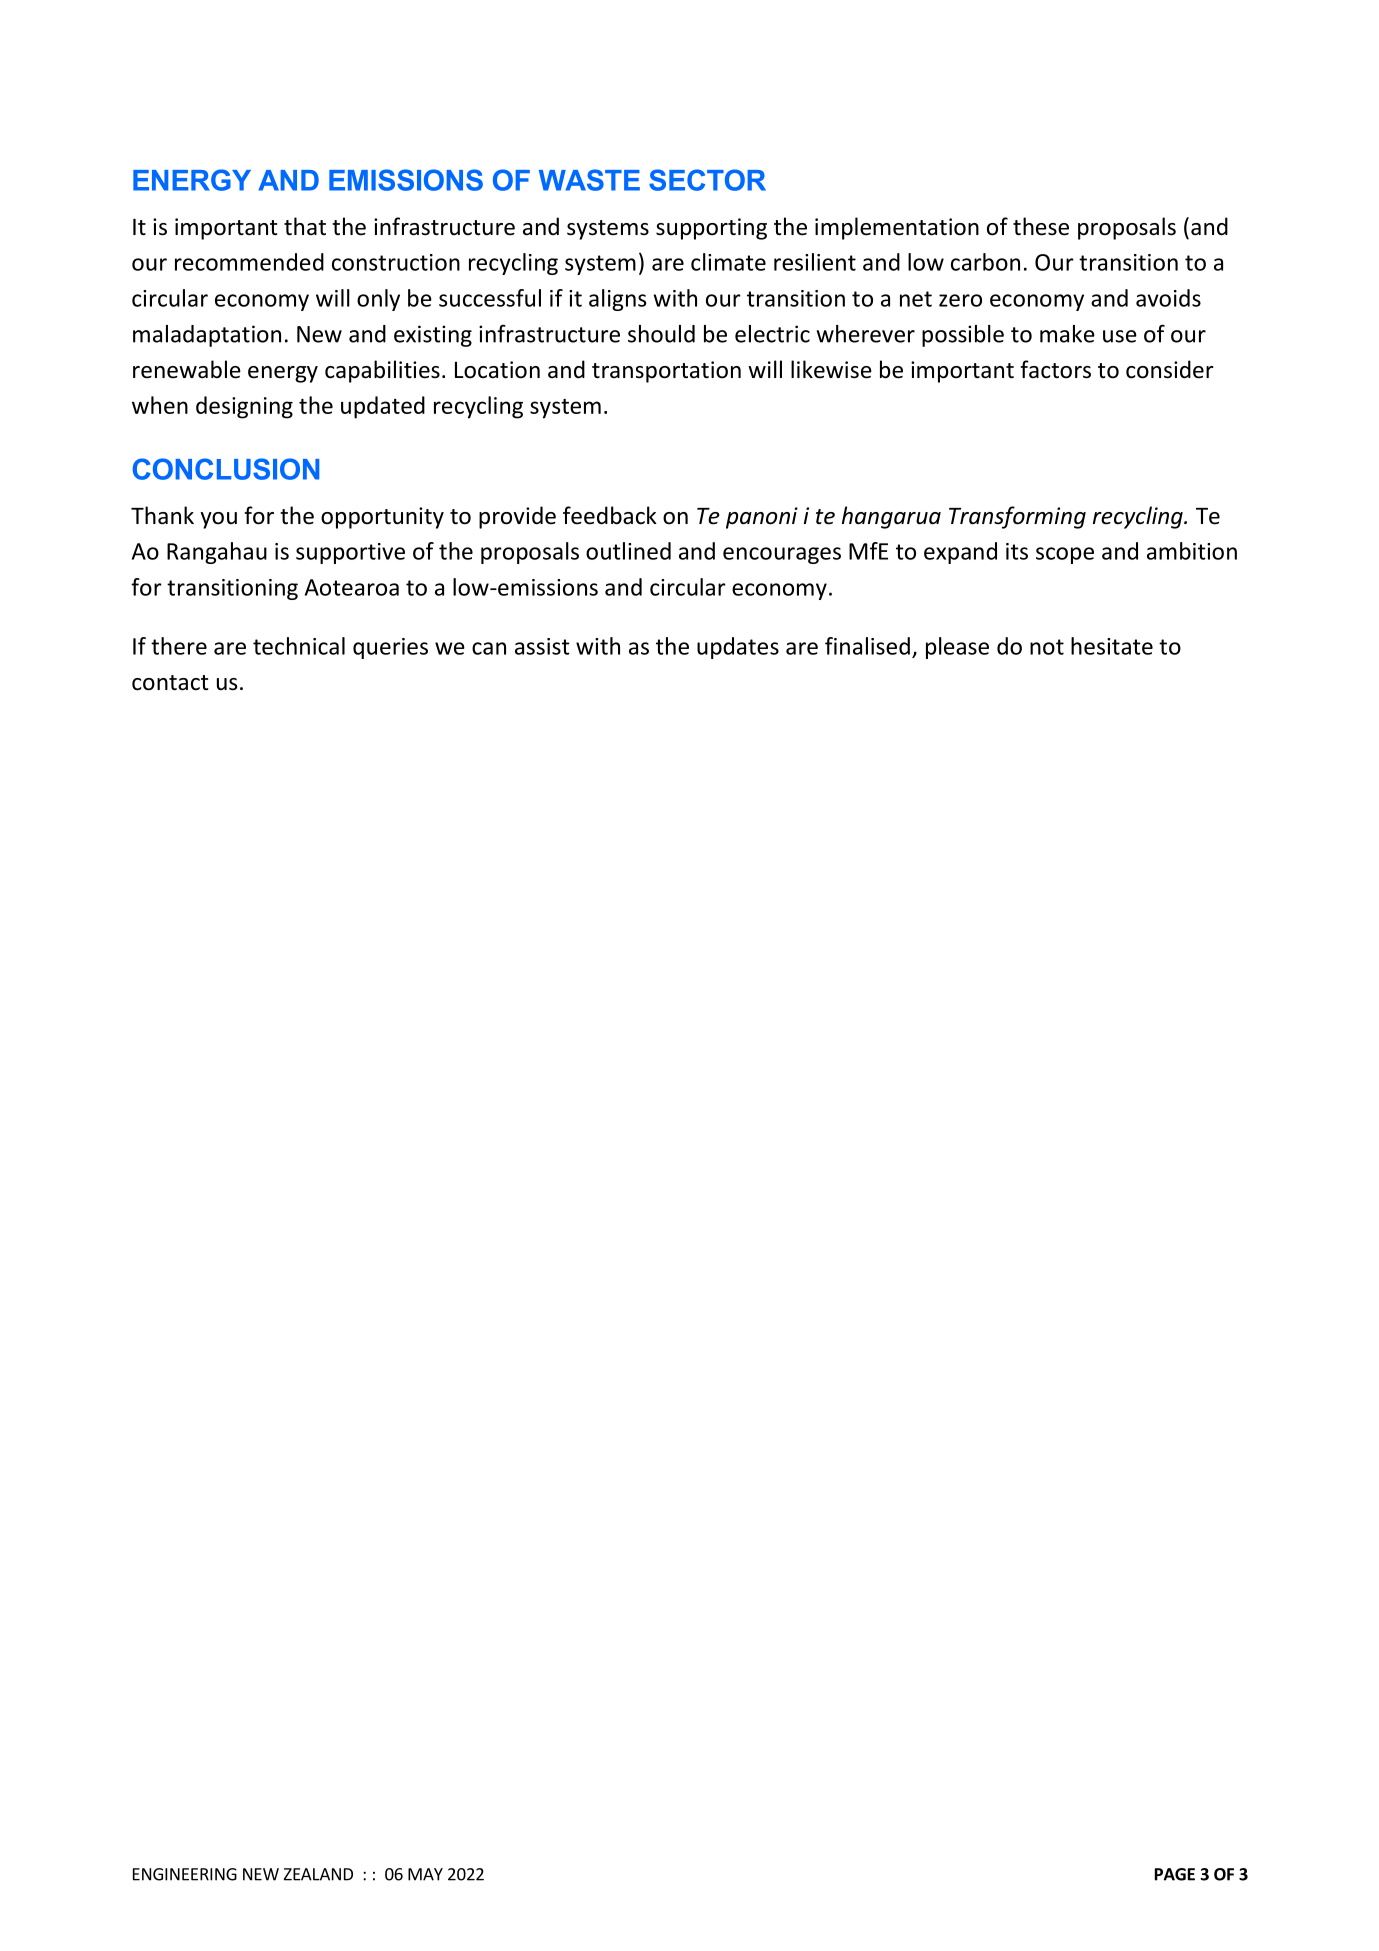  I want to click on that, so click(305, 226).
